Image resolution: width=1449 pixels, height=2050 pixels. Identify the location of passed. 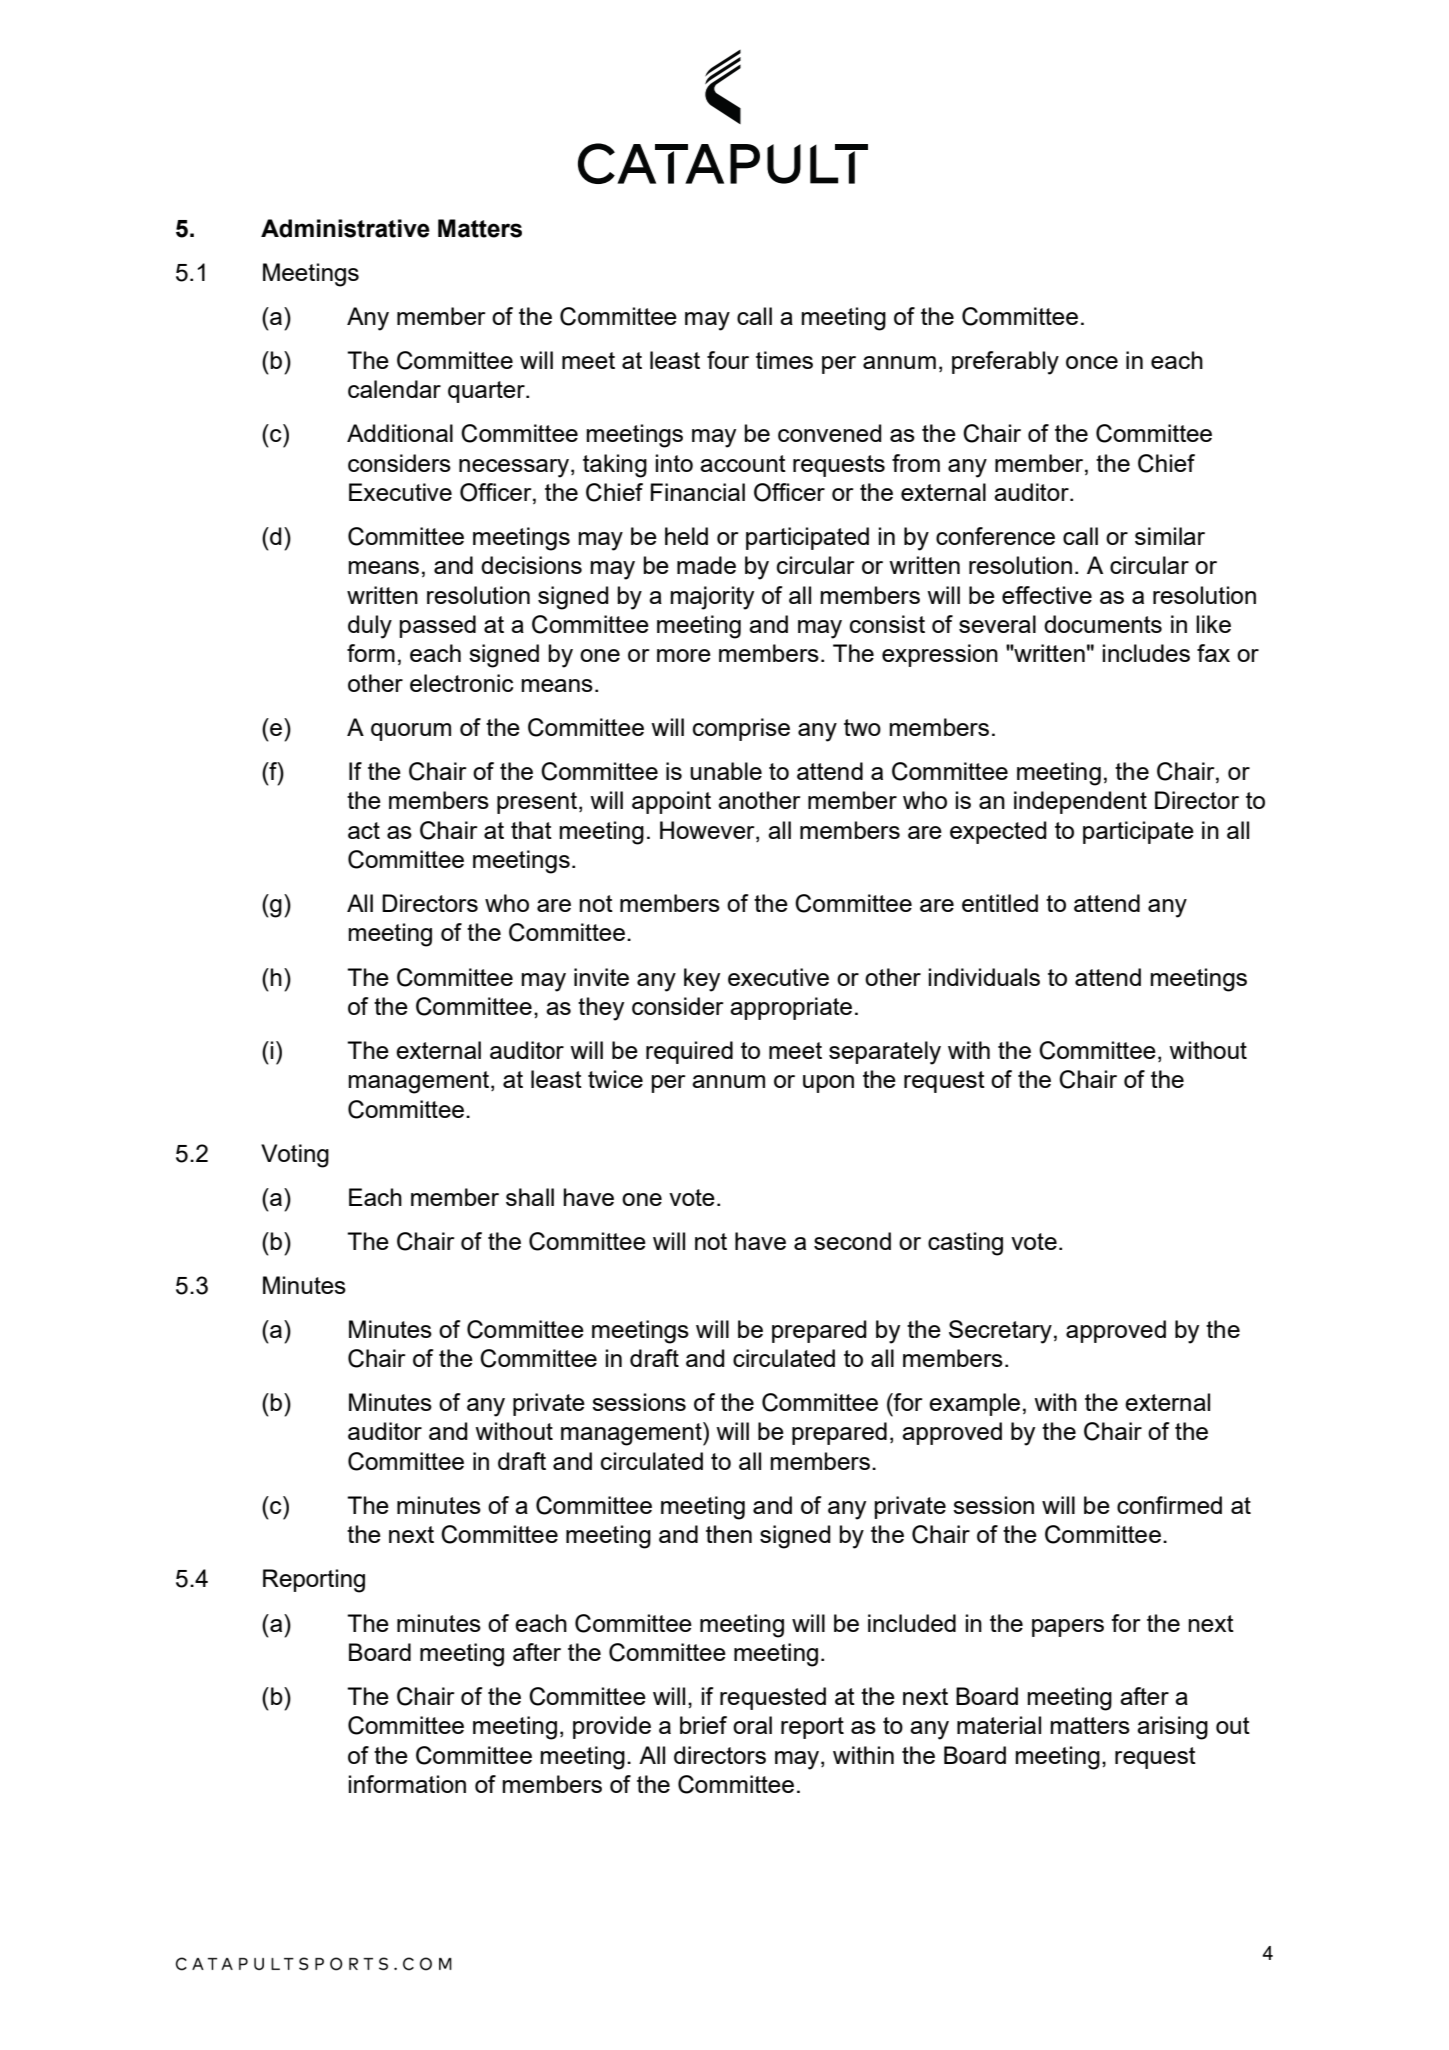
(437, 626).
